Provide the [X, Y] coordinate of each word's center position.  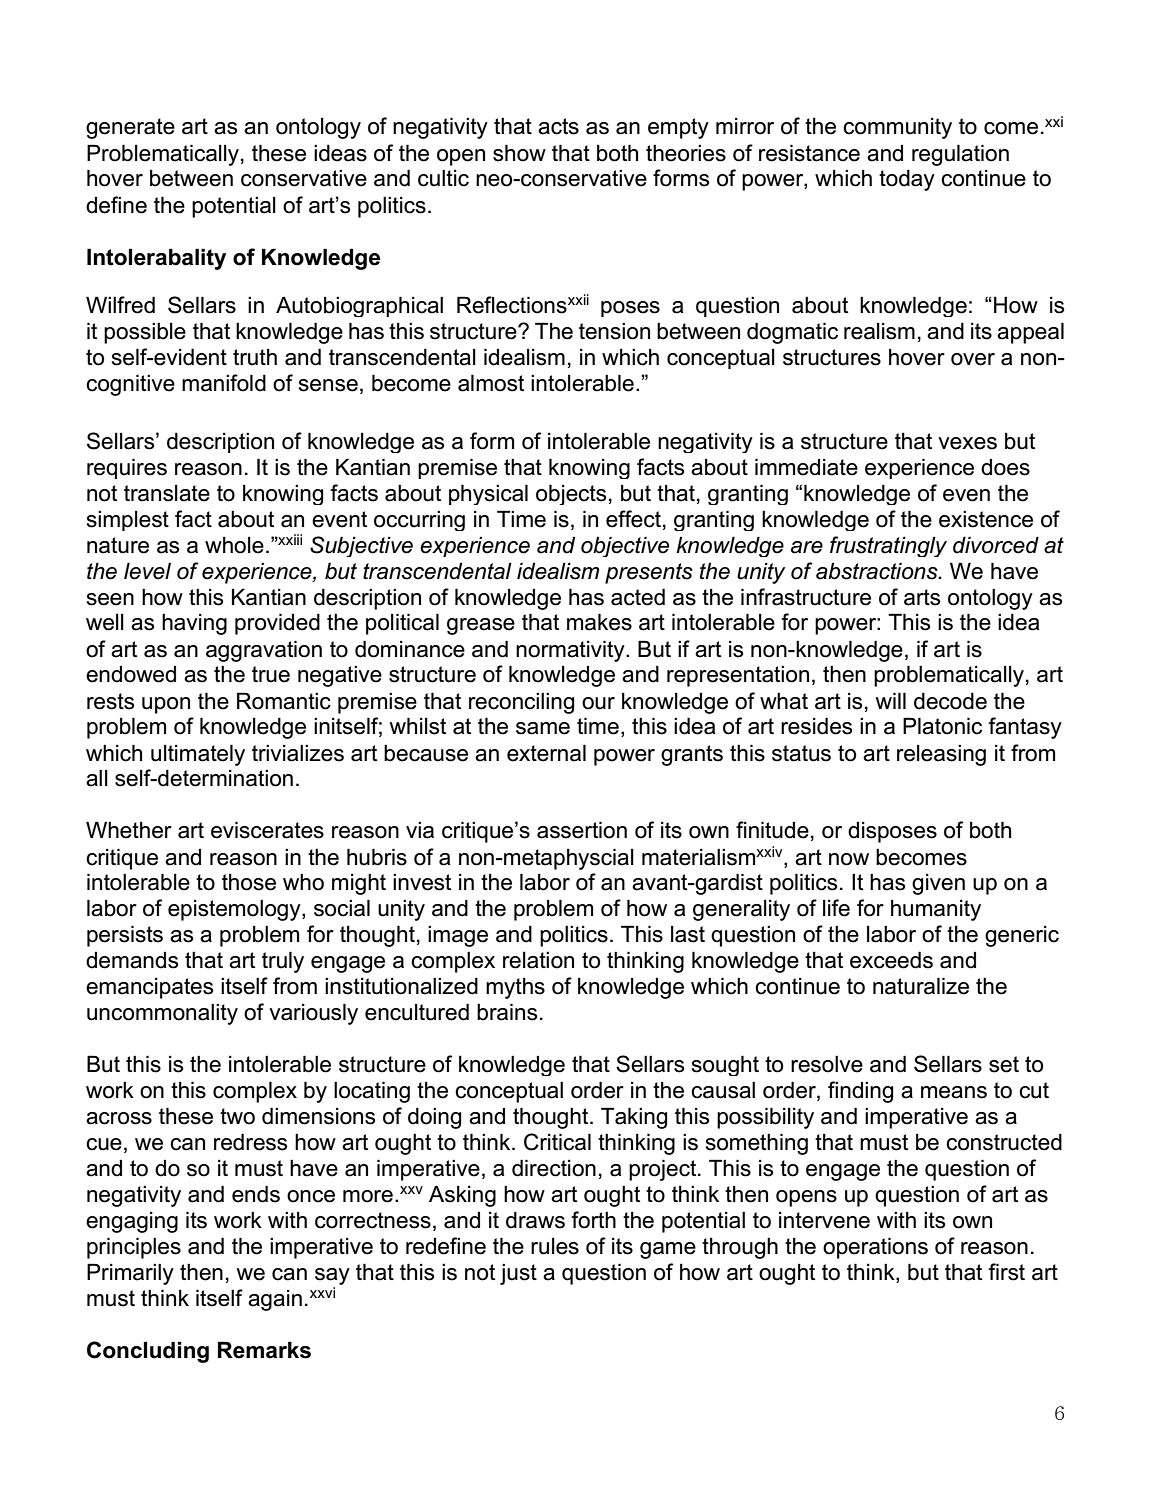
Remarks [264, 1350]
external [546, 753]
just [518, 1274]
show [519, 153]
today [907, 180]
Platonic [942, 726]
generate [130, 128]
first [1006, 1272]
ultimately [198, 755]
